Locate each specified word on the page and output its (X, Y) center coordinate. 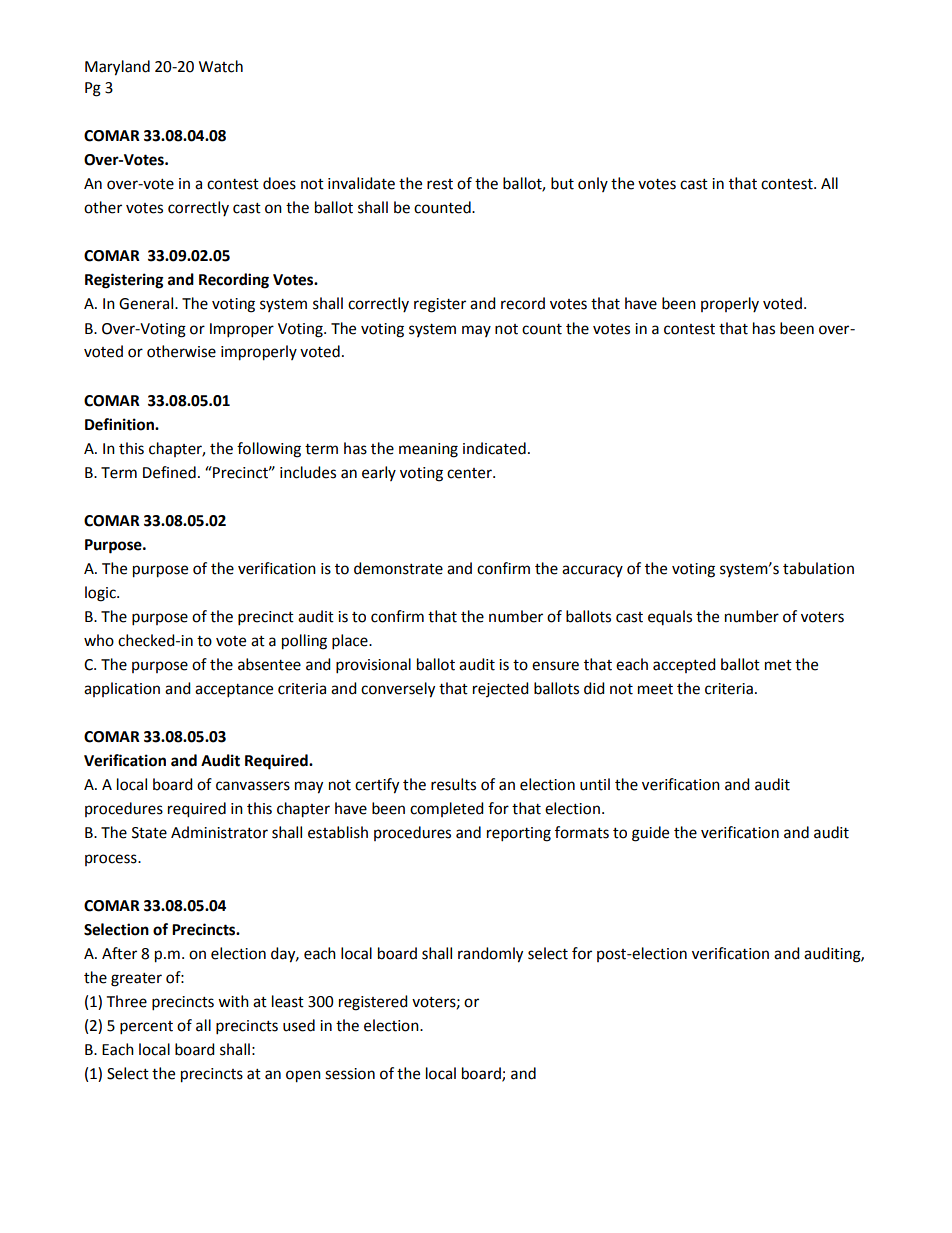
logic (101, 594)
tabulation (818, 568)
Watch (221, 66)
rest (440, 184)
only (593, 184)
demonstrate (398, 568)
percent (146, 1028)
